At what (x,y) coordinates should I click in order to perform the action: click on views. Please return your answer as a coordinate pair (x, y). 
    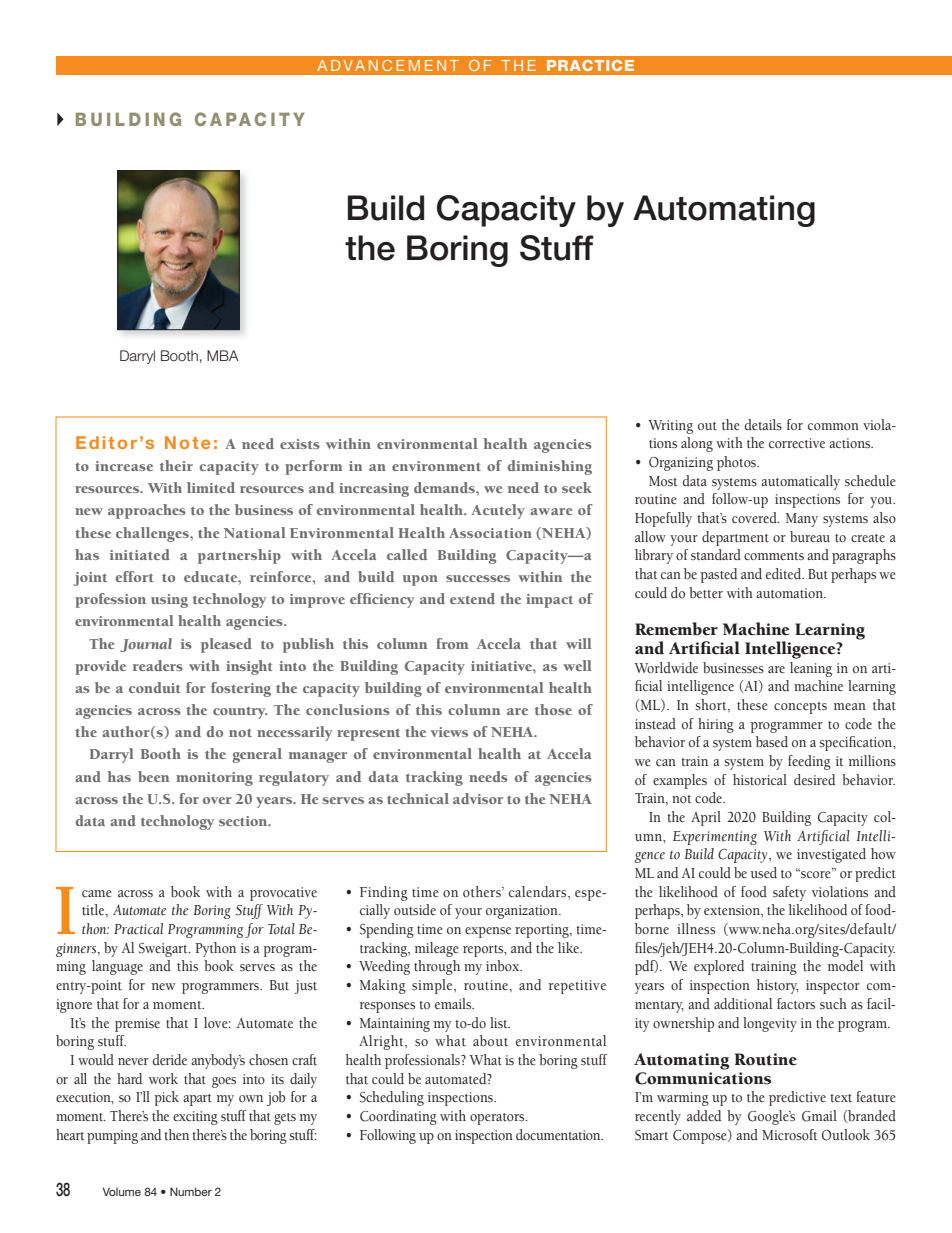
    Looking at the image, I should click on (449, 732).
